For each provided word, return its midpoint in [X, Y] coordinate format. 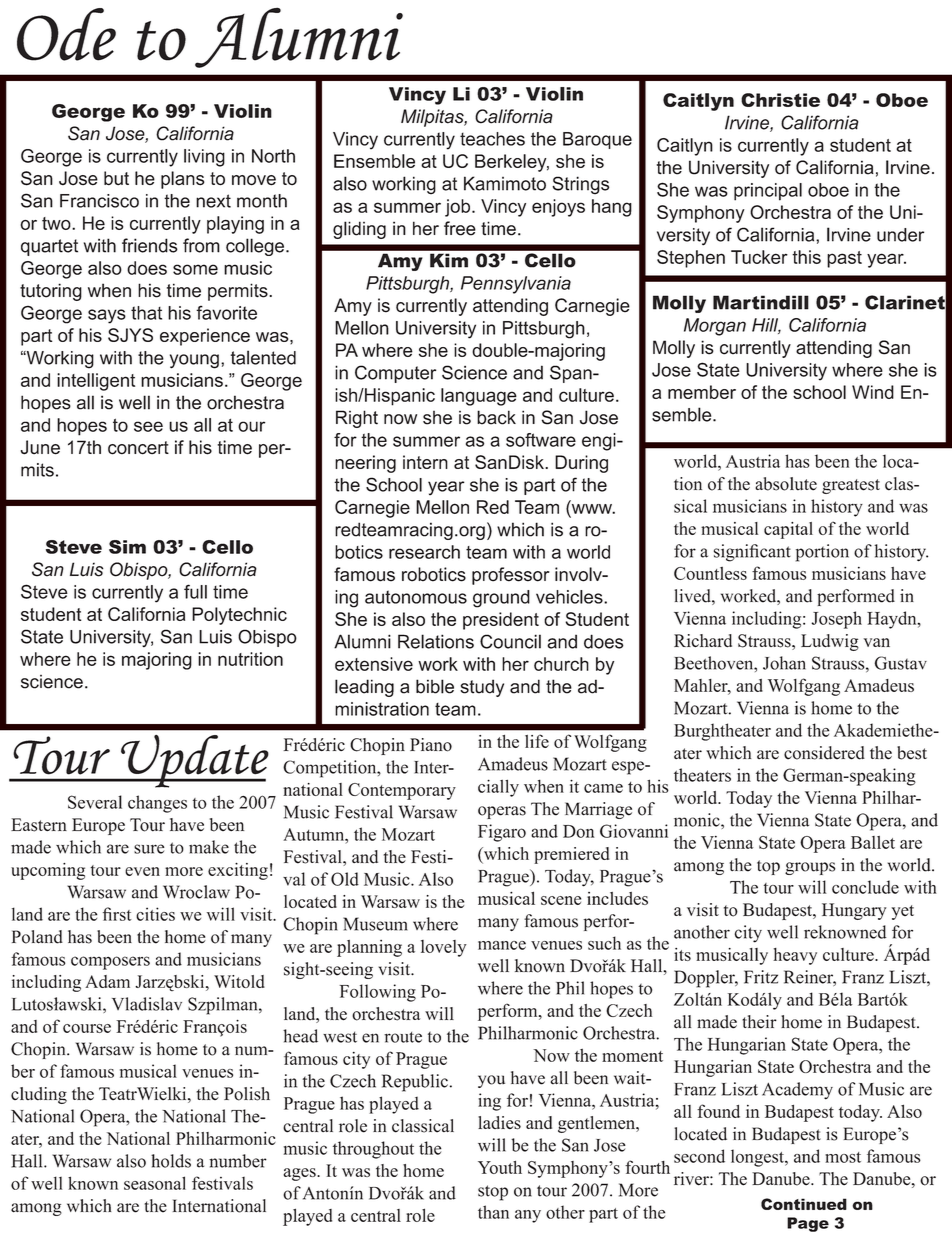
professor [510, 576]
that [146, 313]
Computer [395, 374]
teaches [492, 139]
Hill [766, 326]
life [537, 741]
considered [824, 753]
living [204, 158]
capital [788, 530]
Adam [107, 981]
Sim [127, 547]
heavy [795, 956]
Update [194, 761]
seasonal [155, 1183]
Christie [780, 100]
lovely [444, 948]
